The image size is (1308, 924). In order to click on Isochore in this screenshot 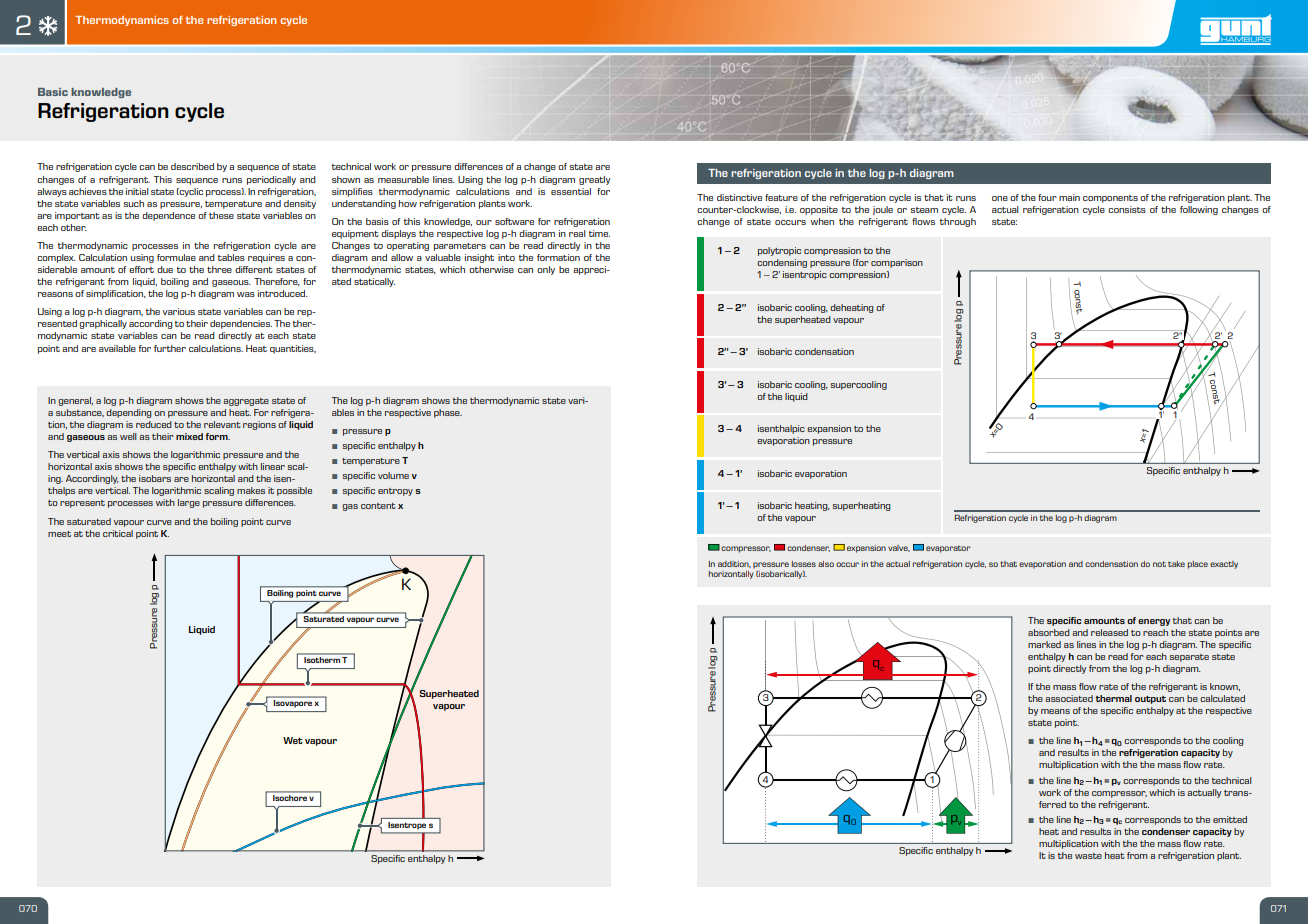, I will do `click(290, 798)`.
